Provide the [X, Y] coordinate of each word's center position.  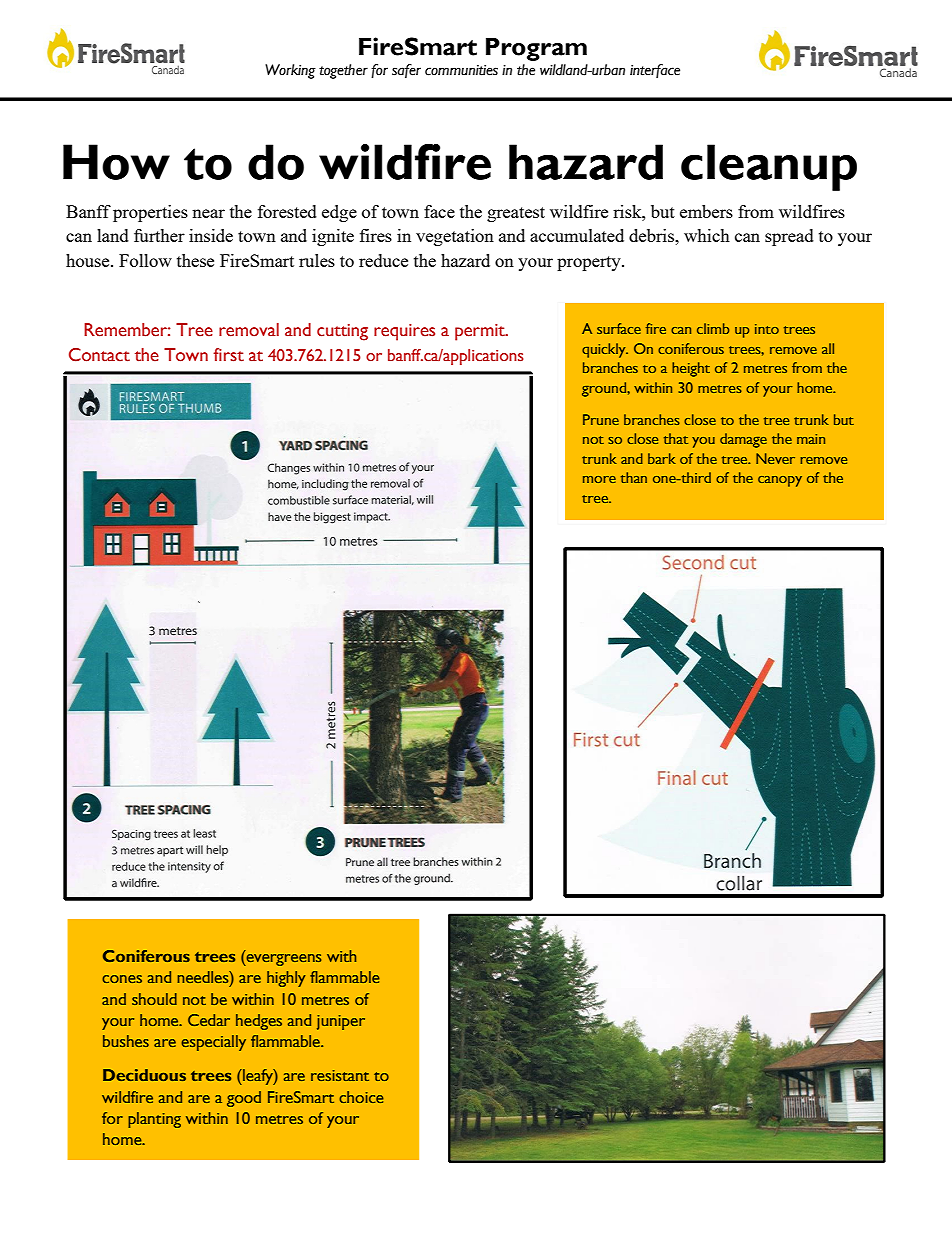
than [634, 477]
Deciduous [144, 1075]
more [599, 479]
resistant [340, 1075]
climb [713, 328]
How [116, 162]
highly [286, 979]
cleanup [769, 167]
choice [361, 1097]
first [228, 355]
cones [122, 979]
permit [481, 332]
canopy [780, 481]
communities [461, 70]
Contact [99, 355]
